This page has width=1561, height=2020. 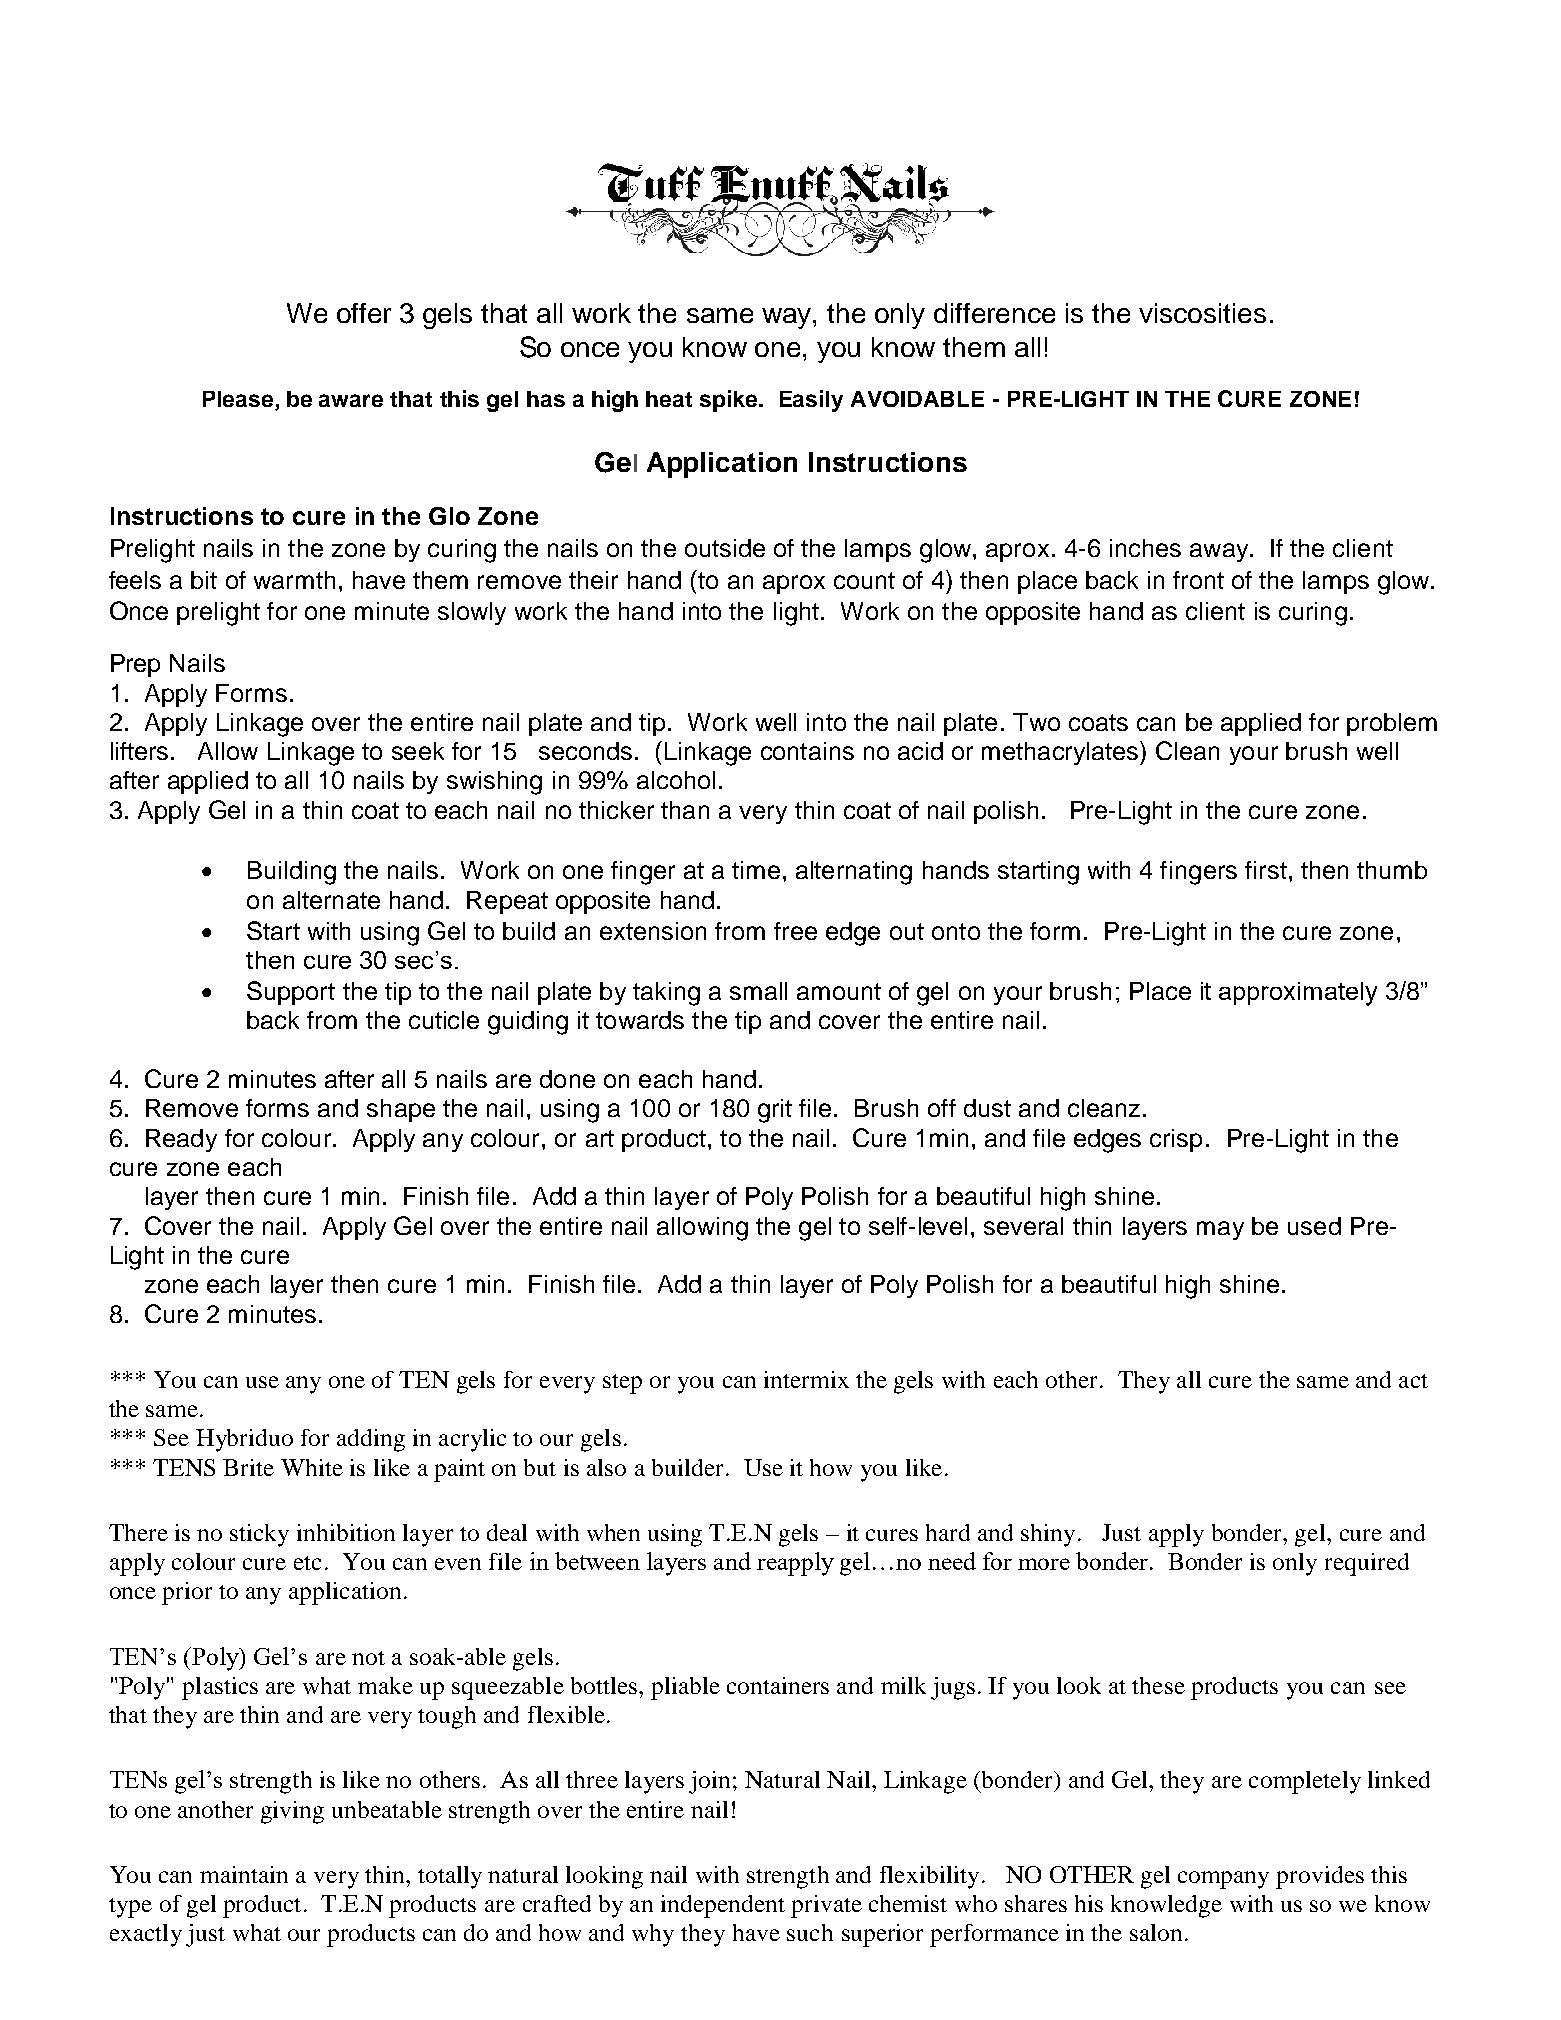 I want to click on may, so click(x=1220, y=1230).
